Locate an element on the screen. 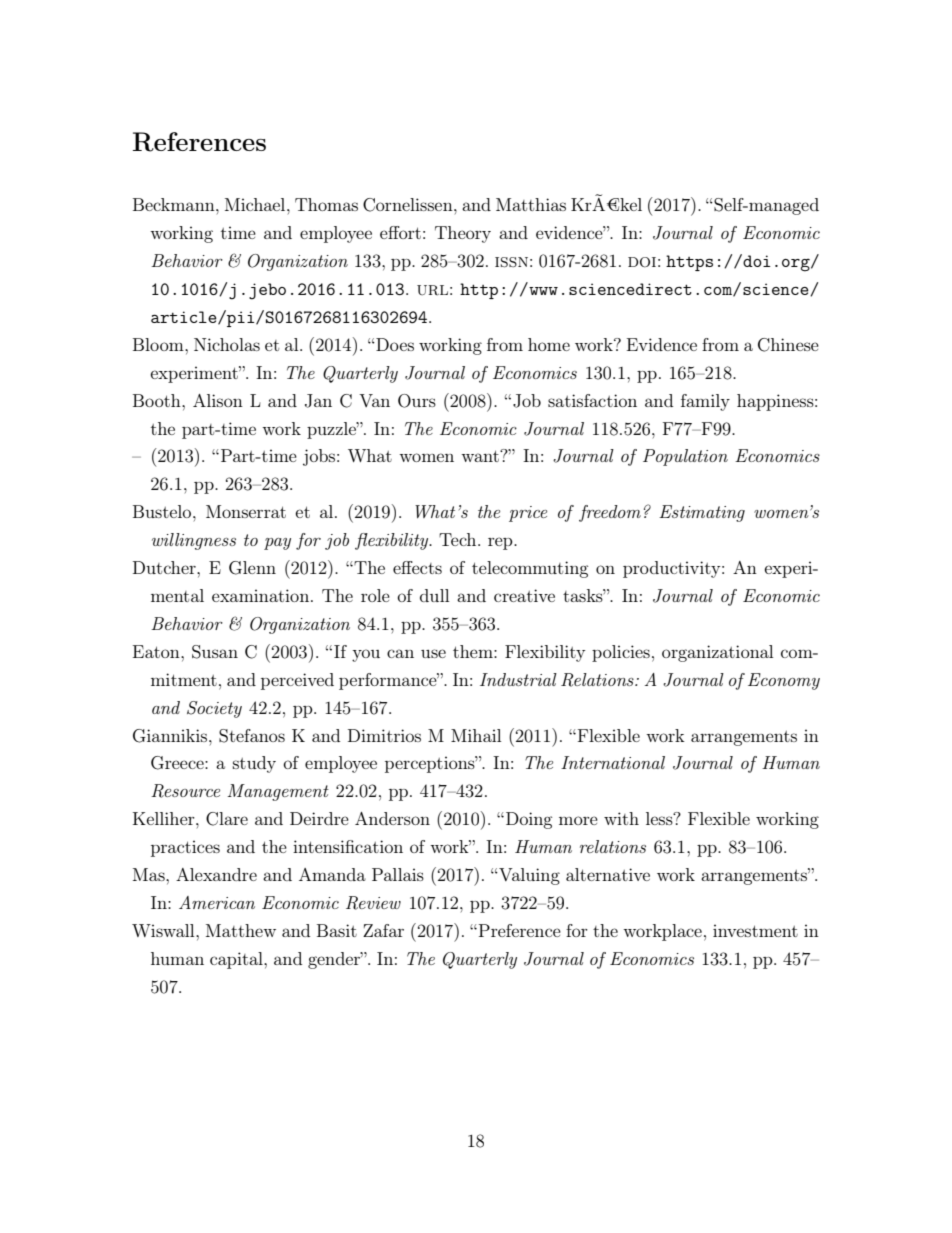 The width and height of the screenshot is (952, 1233). Matthias is located at coordinates (531, 204).
